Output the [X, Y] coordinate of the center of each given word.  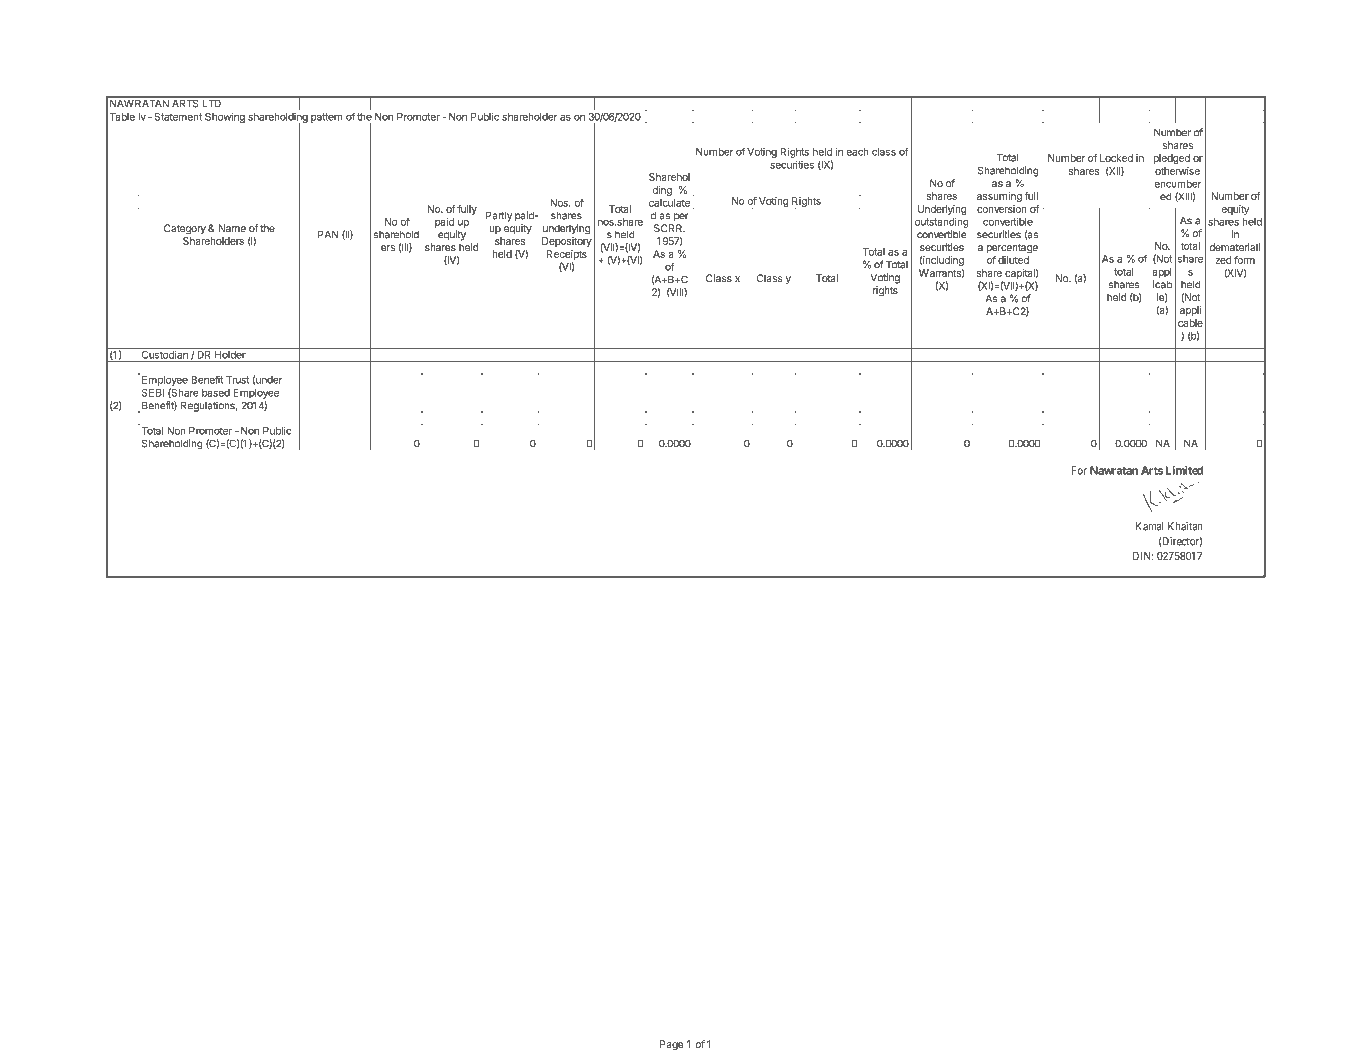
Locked [1116, 158]
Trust [238, 379]
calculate [669, 203]
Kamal [1149, 526]
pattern [327, 118]
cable [1190, 323]
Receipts [567, 255]
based [216, 393]
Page [672, 1045]
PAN [328, 234]
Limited [1183, 470]
